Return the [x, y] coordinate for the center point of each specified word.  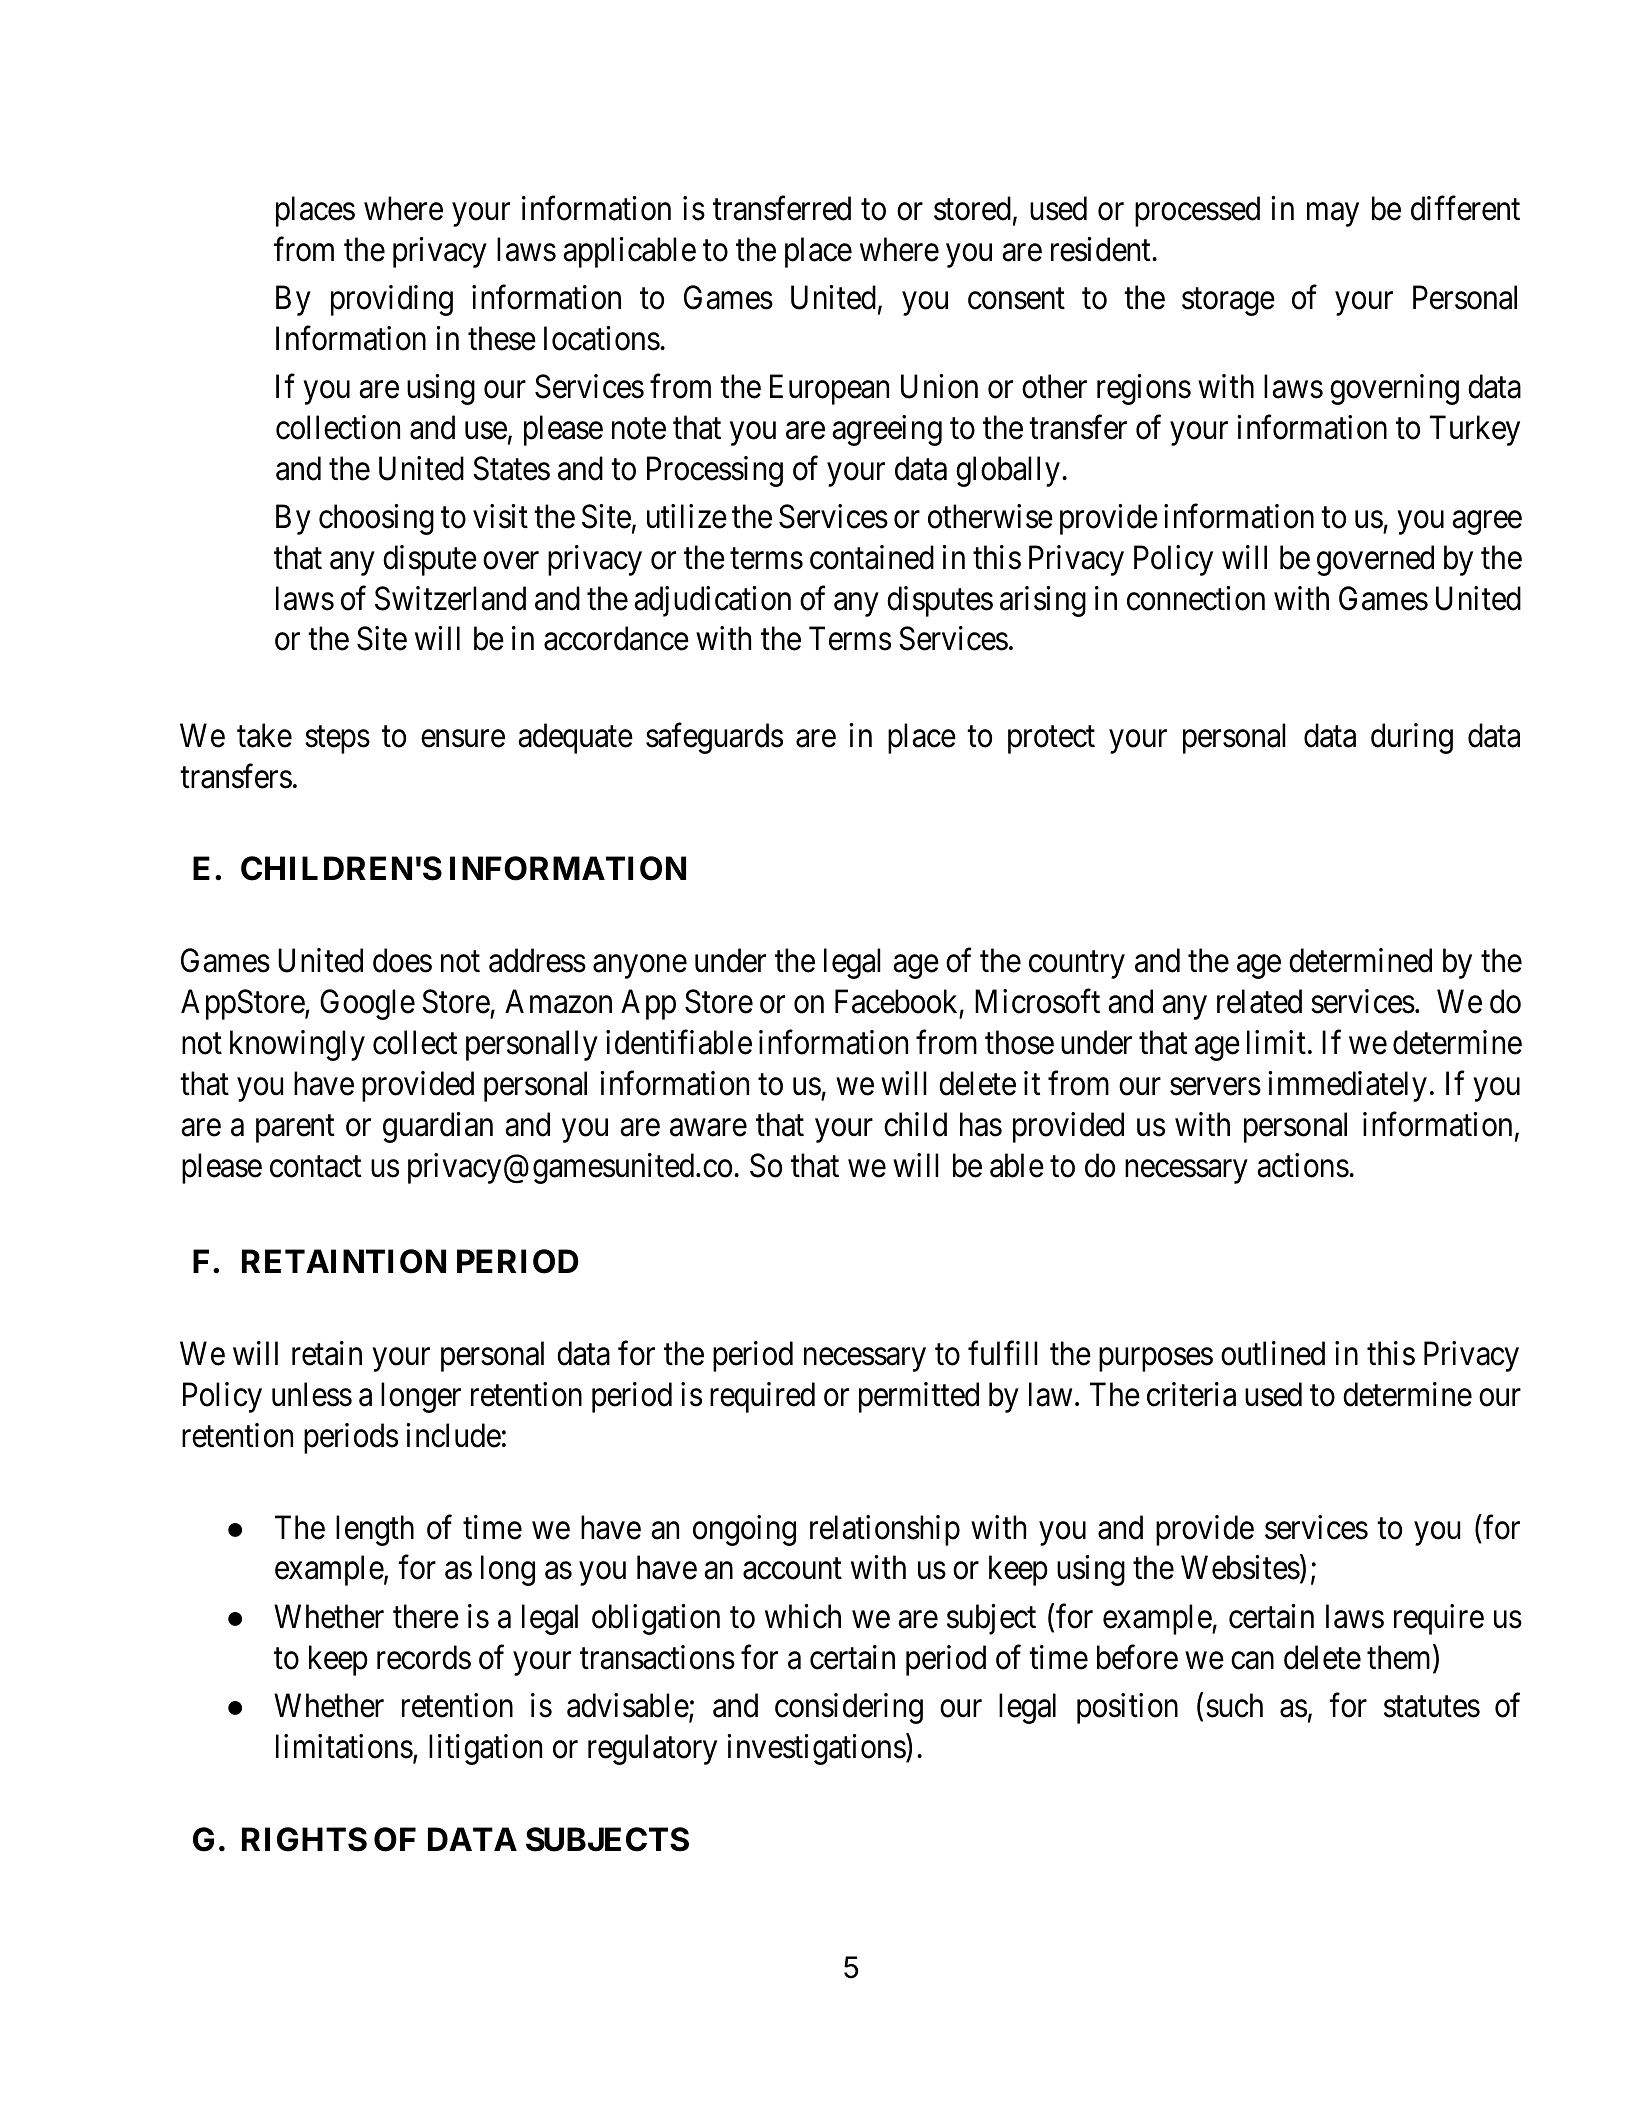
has [981, 1124]
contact [315, 1167]
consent [1016, 299]
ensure [463, 739]
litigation [485, 1749]
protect [1051, 740]
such [1234, 1705]
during [1412, 738]
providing [392, 300]
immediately [1347, 1086]
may [1333, 215]
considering [849, 1708]
